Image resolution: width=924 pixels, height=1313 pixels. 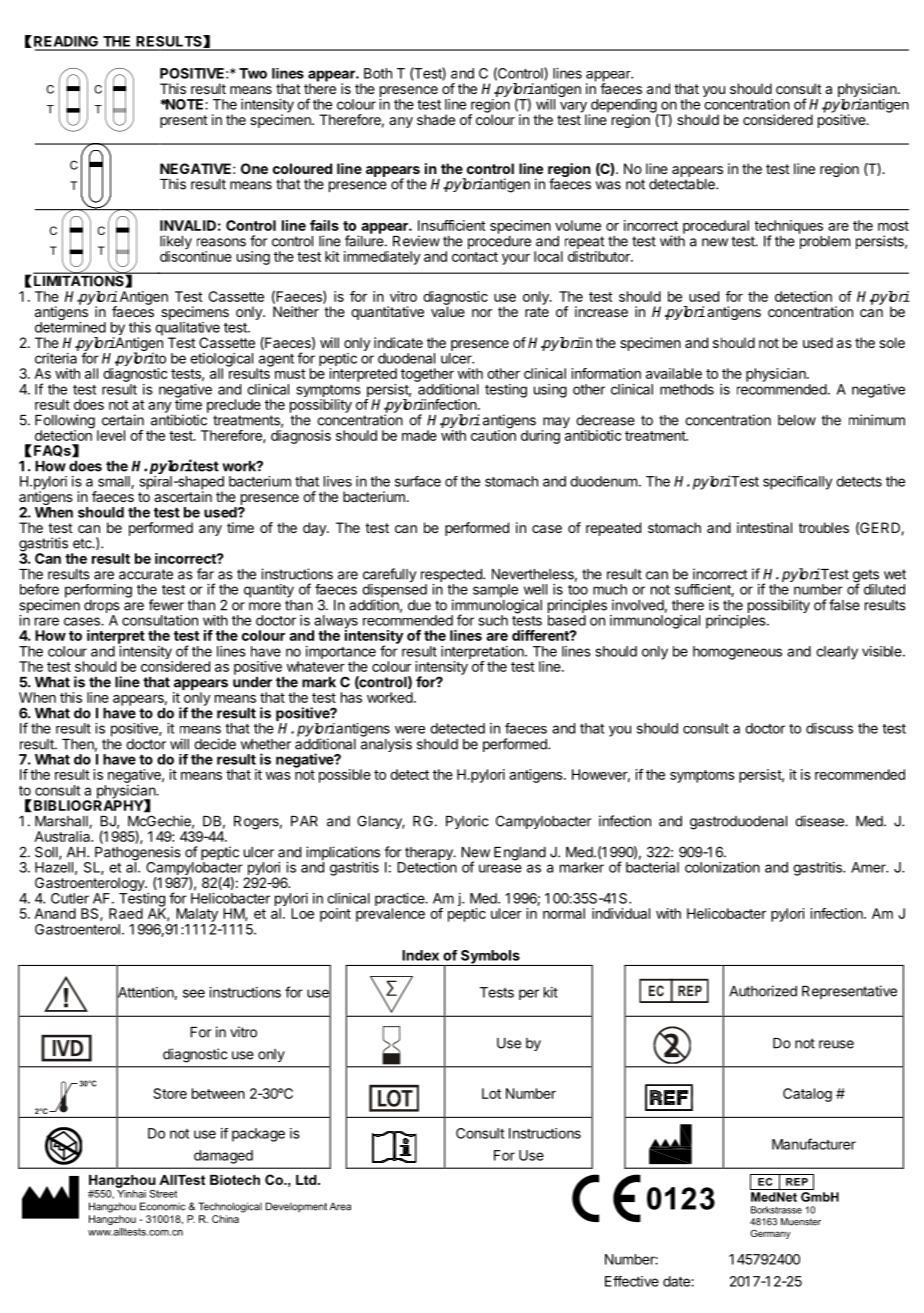 What do you see at coordinates (837, 653) in the screenshot?
I see `clearly` at bounding box center [837, 653].
